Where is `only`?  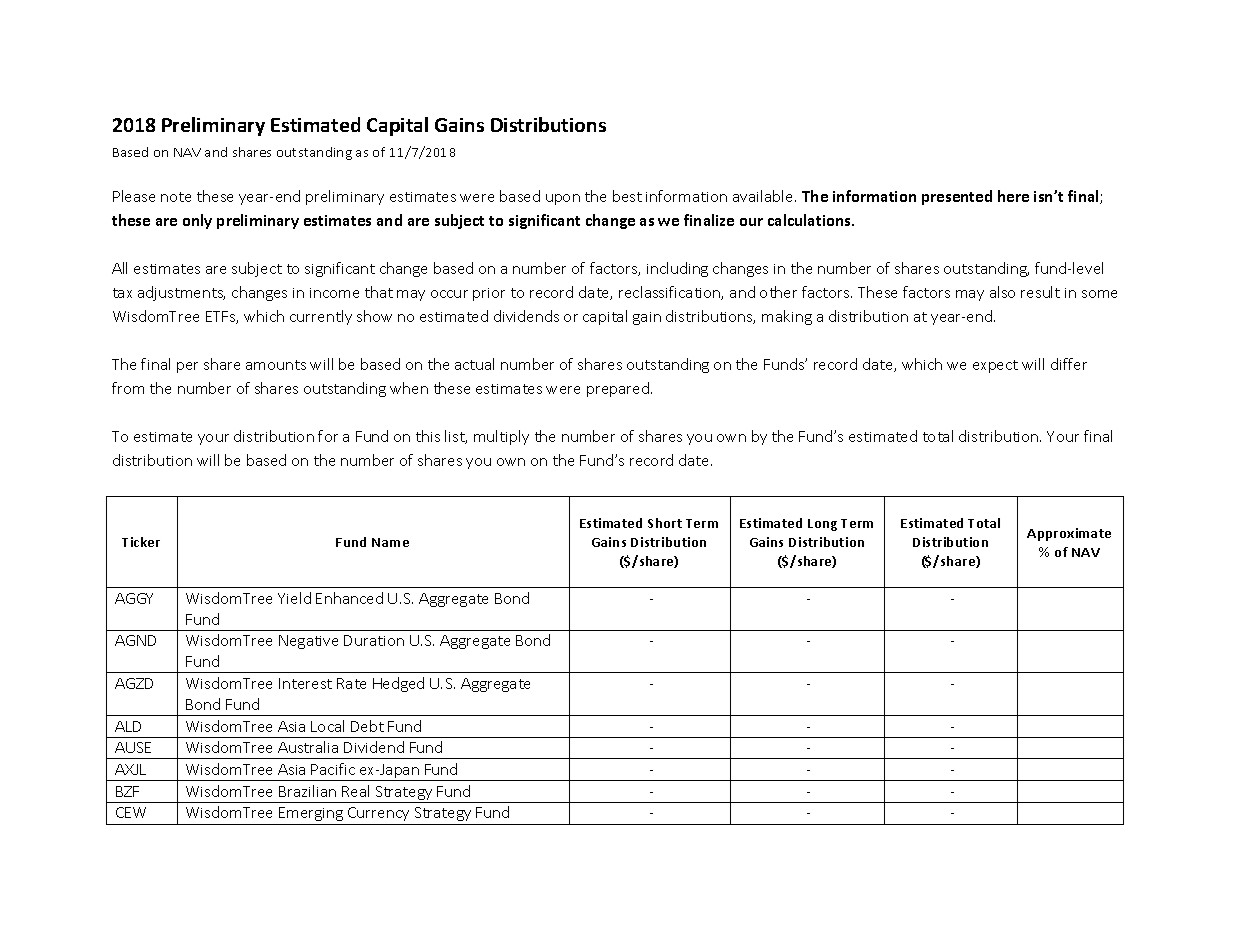
only is located at coordinates (197, 221).
